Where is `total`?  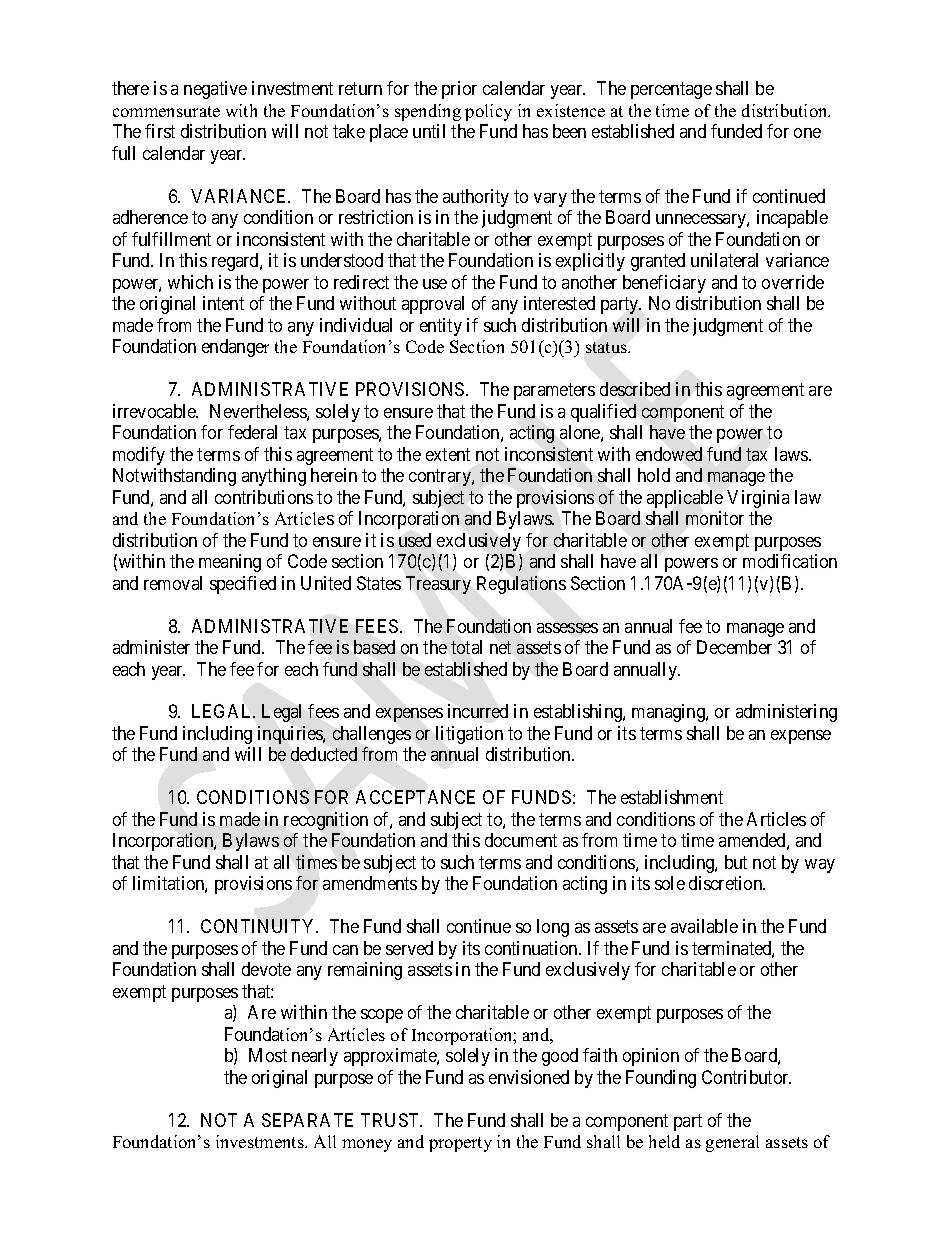 total is located at coordinates (466, 647).
